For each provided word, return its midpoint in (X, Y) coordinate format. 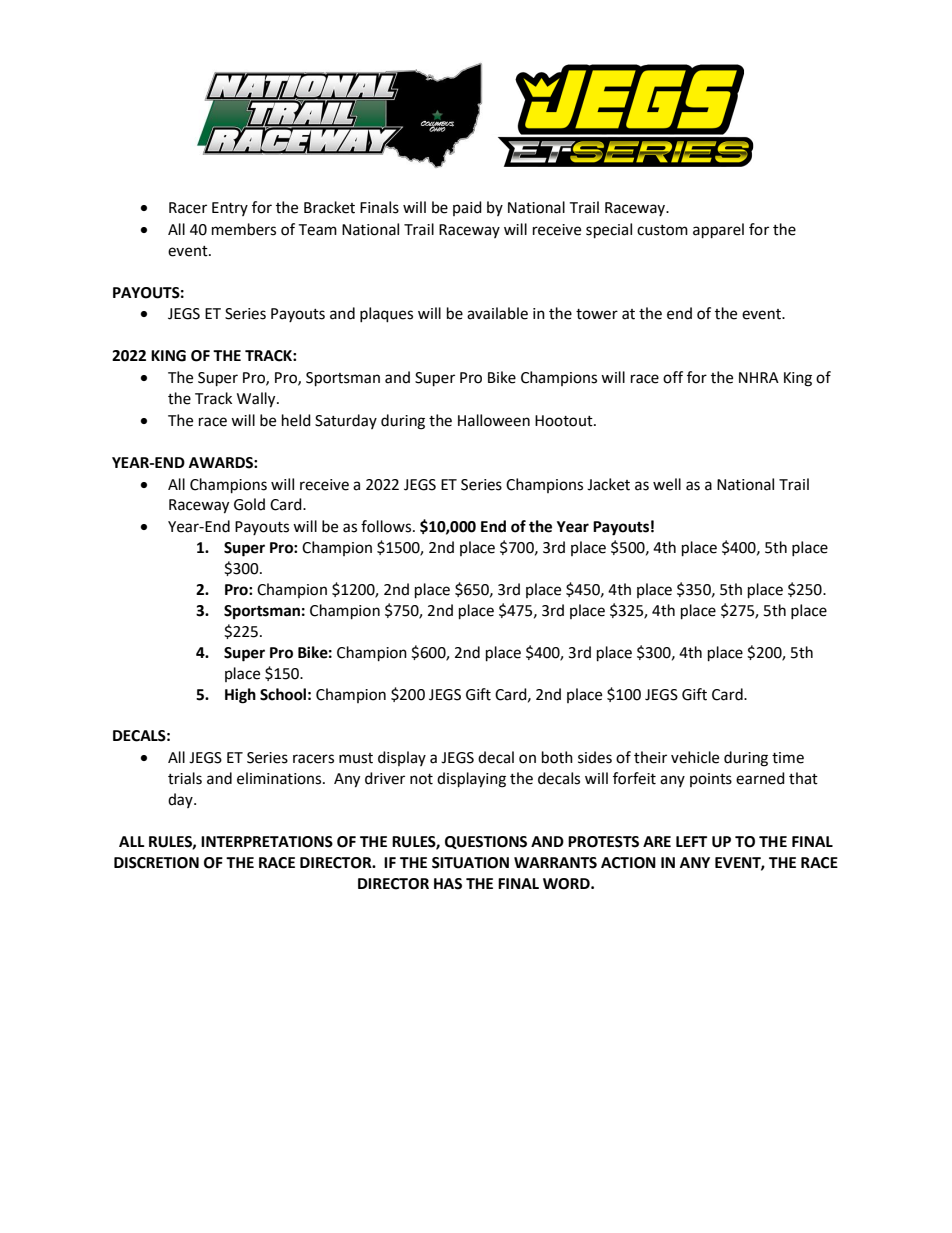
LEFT (691, 841)
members (244, 229)
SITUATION (470, 863)
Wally (257, 400)
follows (387, 526)
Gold (249, 504)
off (673, 377)
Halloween (494, 420)
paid (467, 208)
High (240, 696)
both (557, 757)
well (667, 484)
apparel (718, 231)
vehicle (695, 757)
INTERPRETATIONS (267, 842)
